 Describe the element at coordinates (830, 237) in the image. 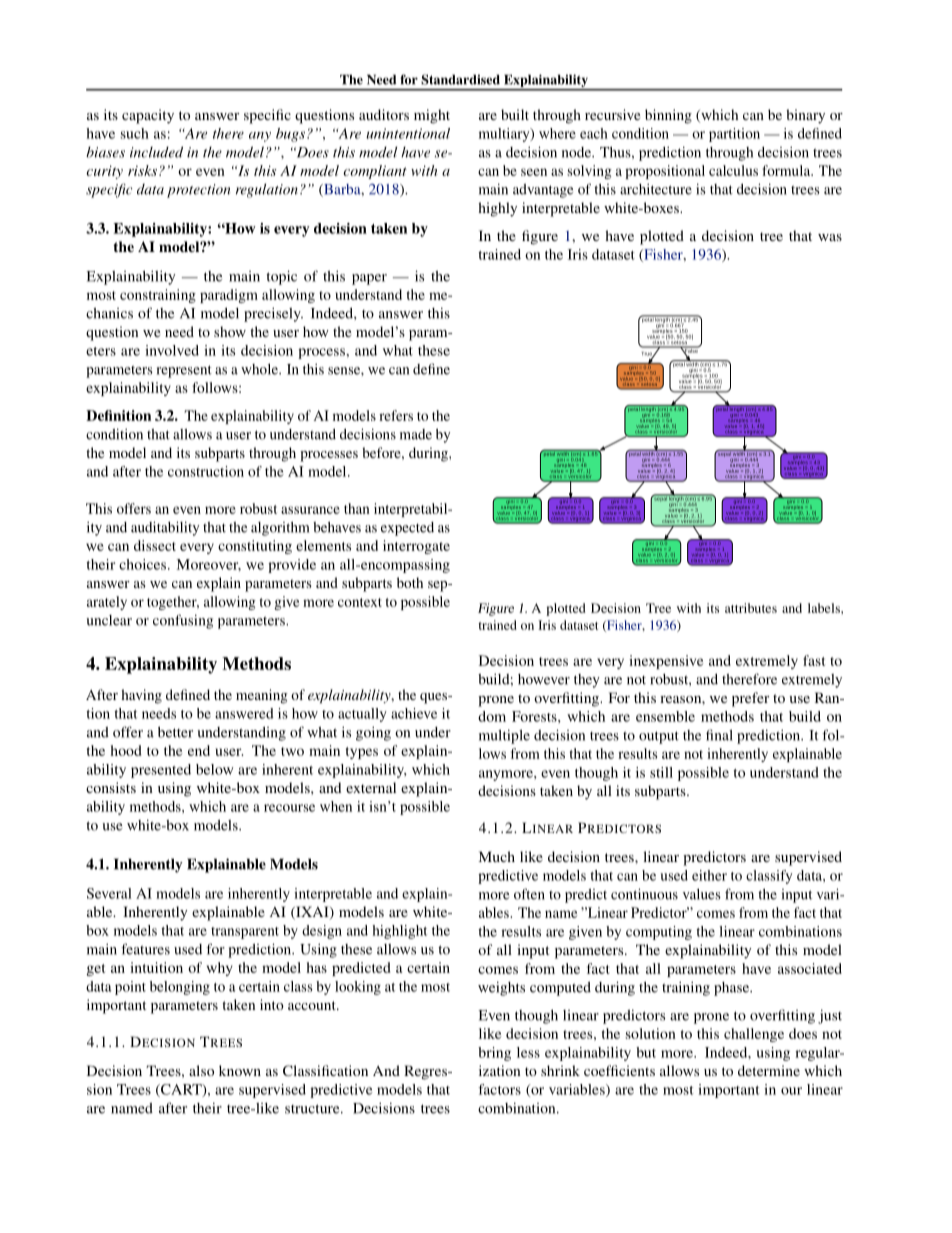

I see `was` at that location.
